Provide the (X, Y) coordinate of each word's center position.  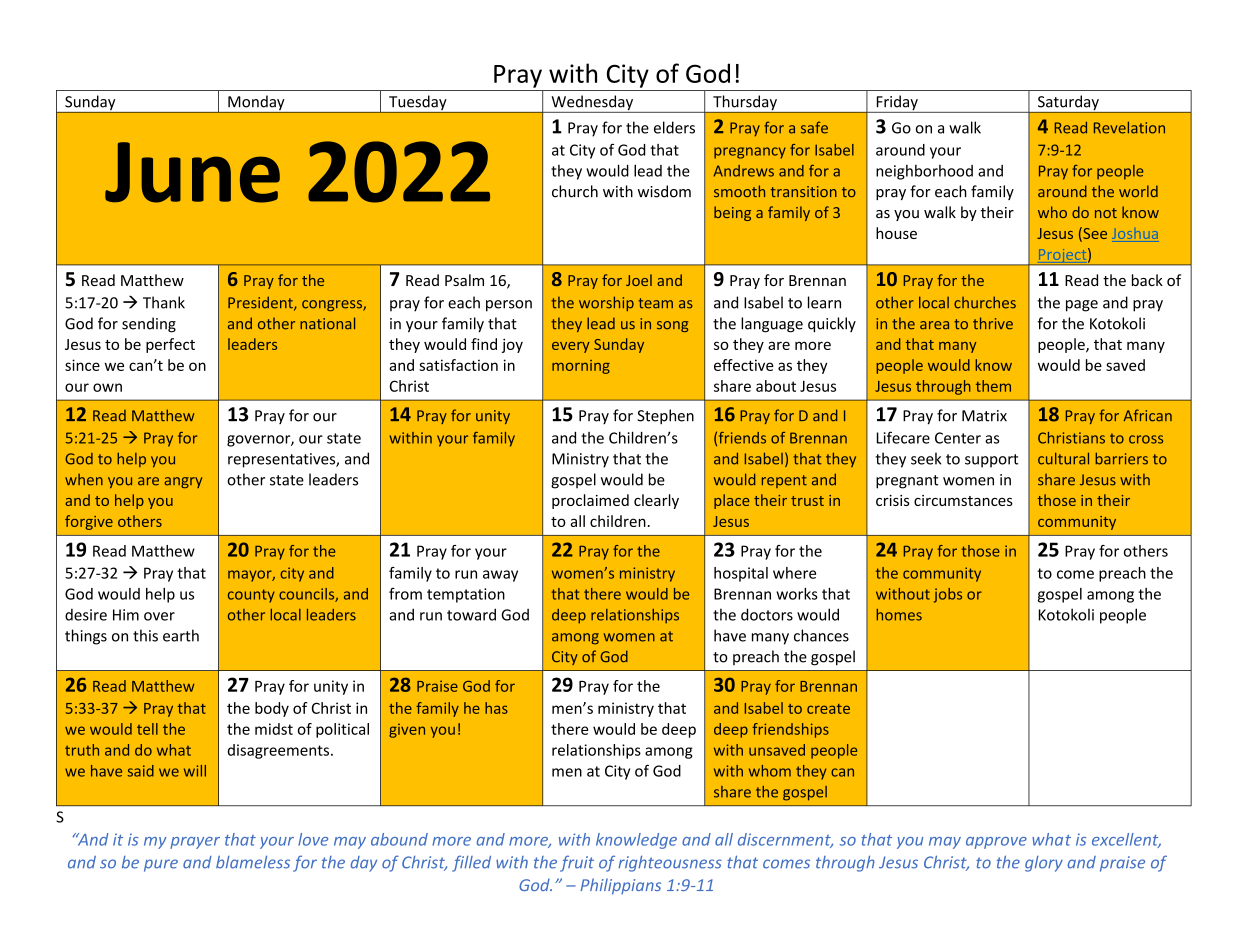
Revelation (1129, 127)
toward (471, 614)
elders (674, 127)
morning (581, 367)
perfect (170, 345)
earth (181, 635)
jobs (948, 595)
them (993, 386)
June (192, 172)
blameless (253, 862)
